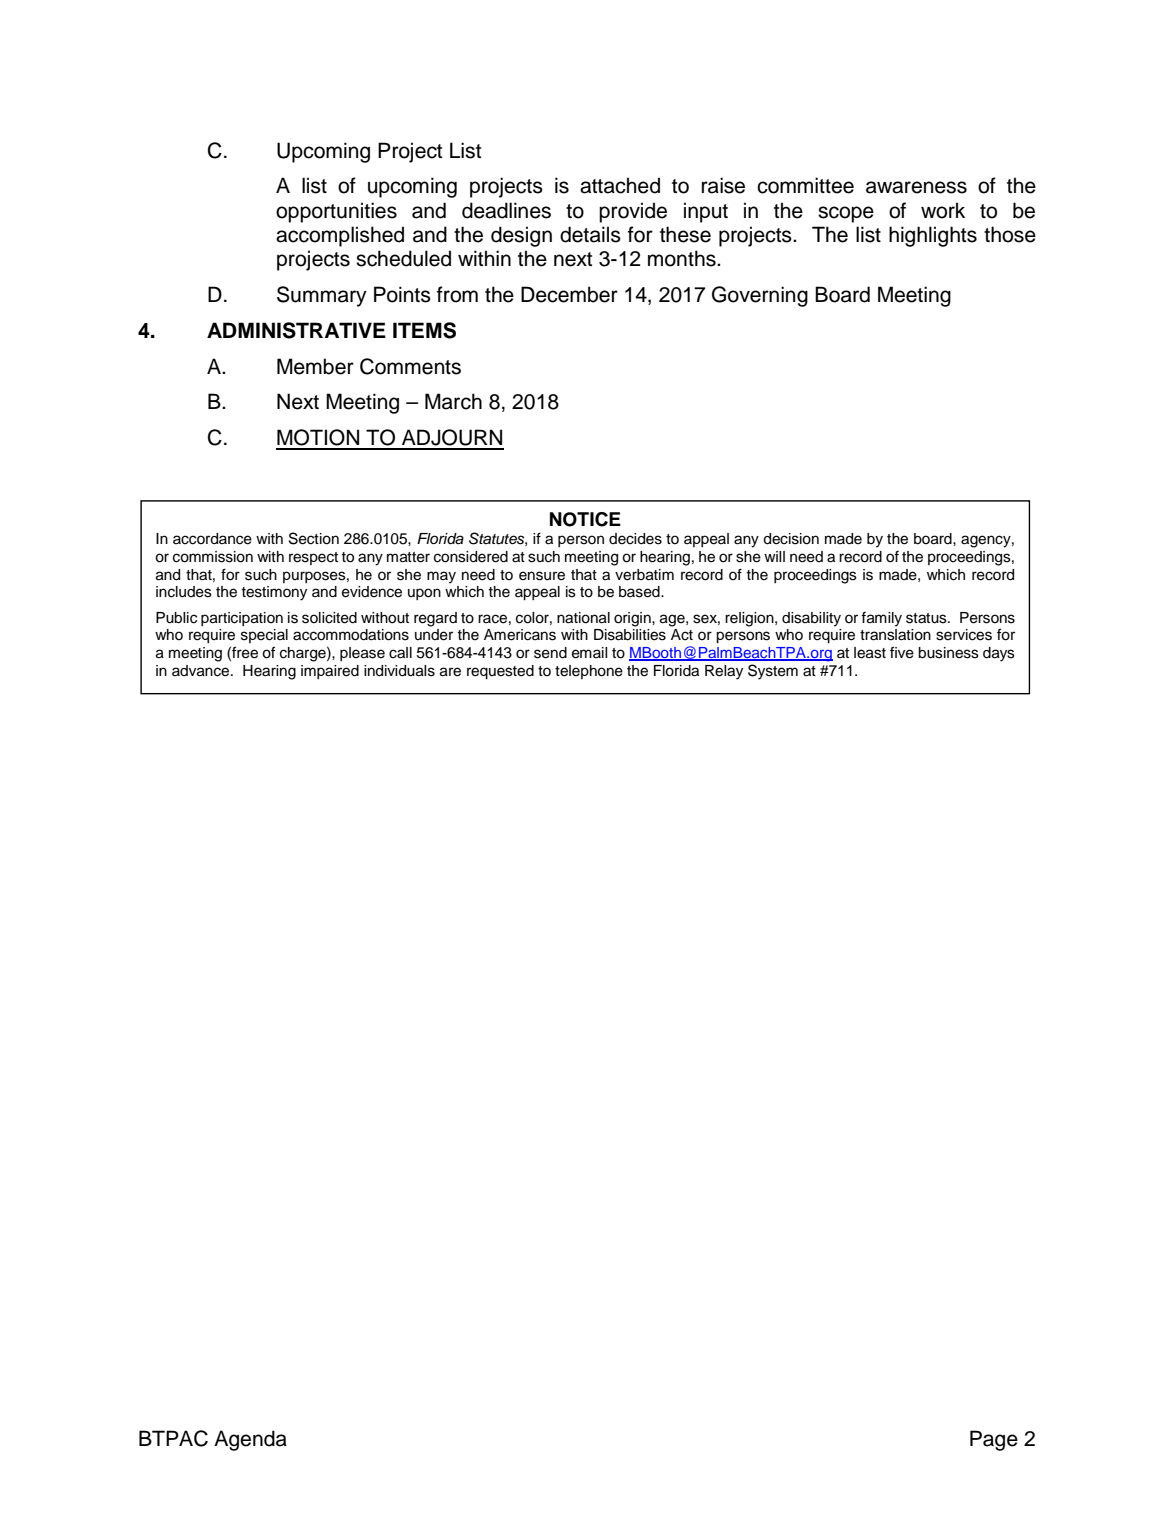  I want to click on telephone, so click(589, 672).
